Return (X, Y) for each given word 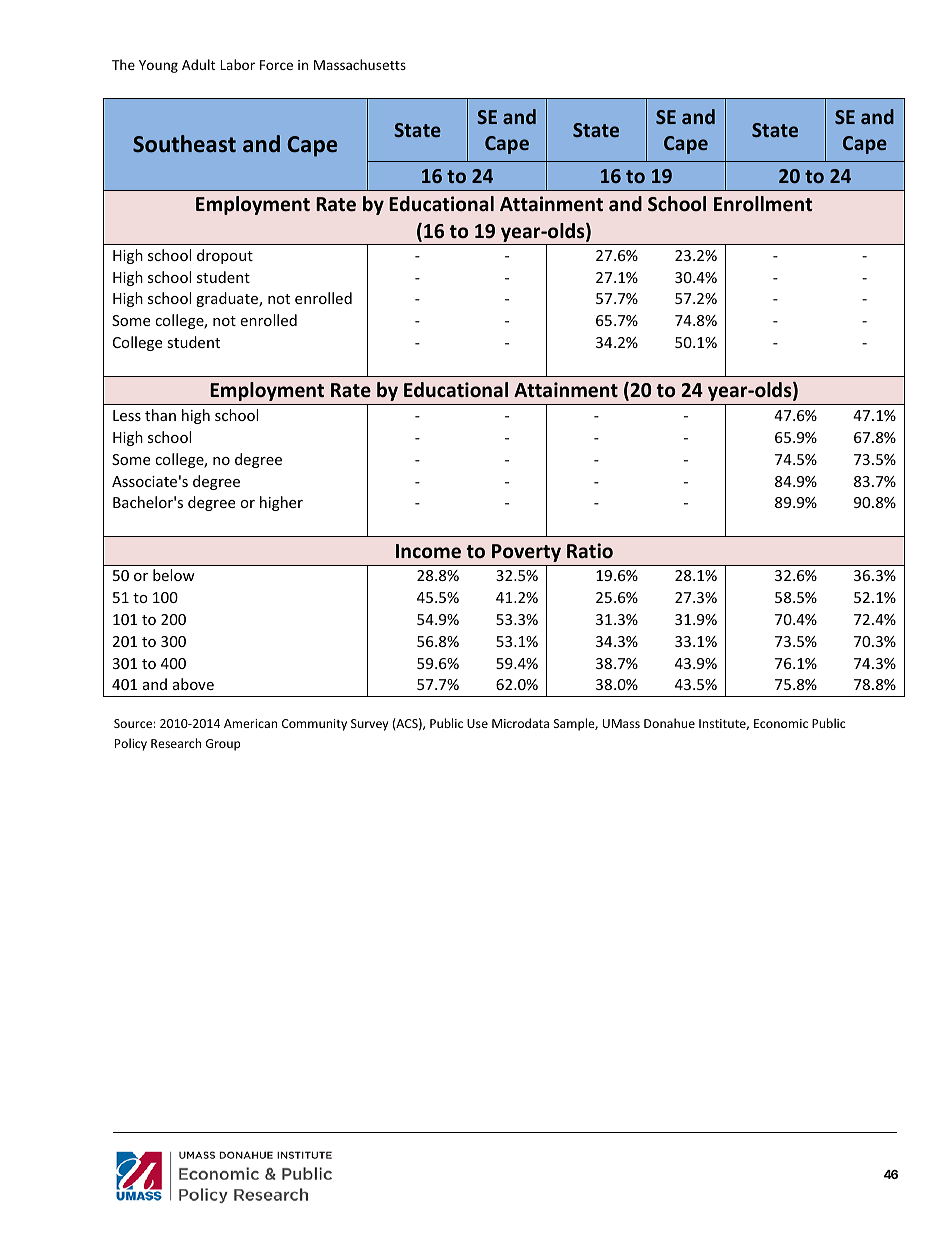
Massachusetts (360, 64)
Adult (198, 64)
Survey (369, 725)
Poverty (526, 553)
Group (223, 745)
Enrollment (763, 204)
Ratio (590, 551)
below (174, 575)
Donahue (669, 723)
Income (428, 551)
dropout (225, 256)
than (160, 415)
